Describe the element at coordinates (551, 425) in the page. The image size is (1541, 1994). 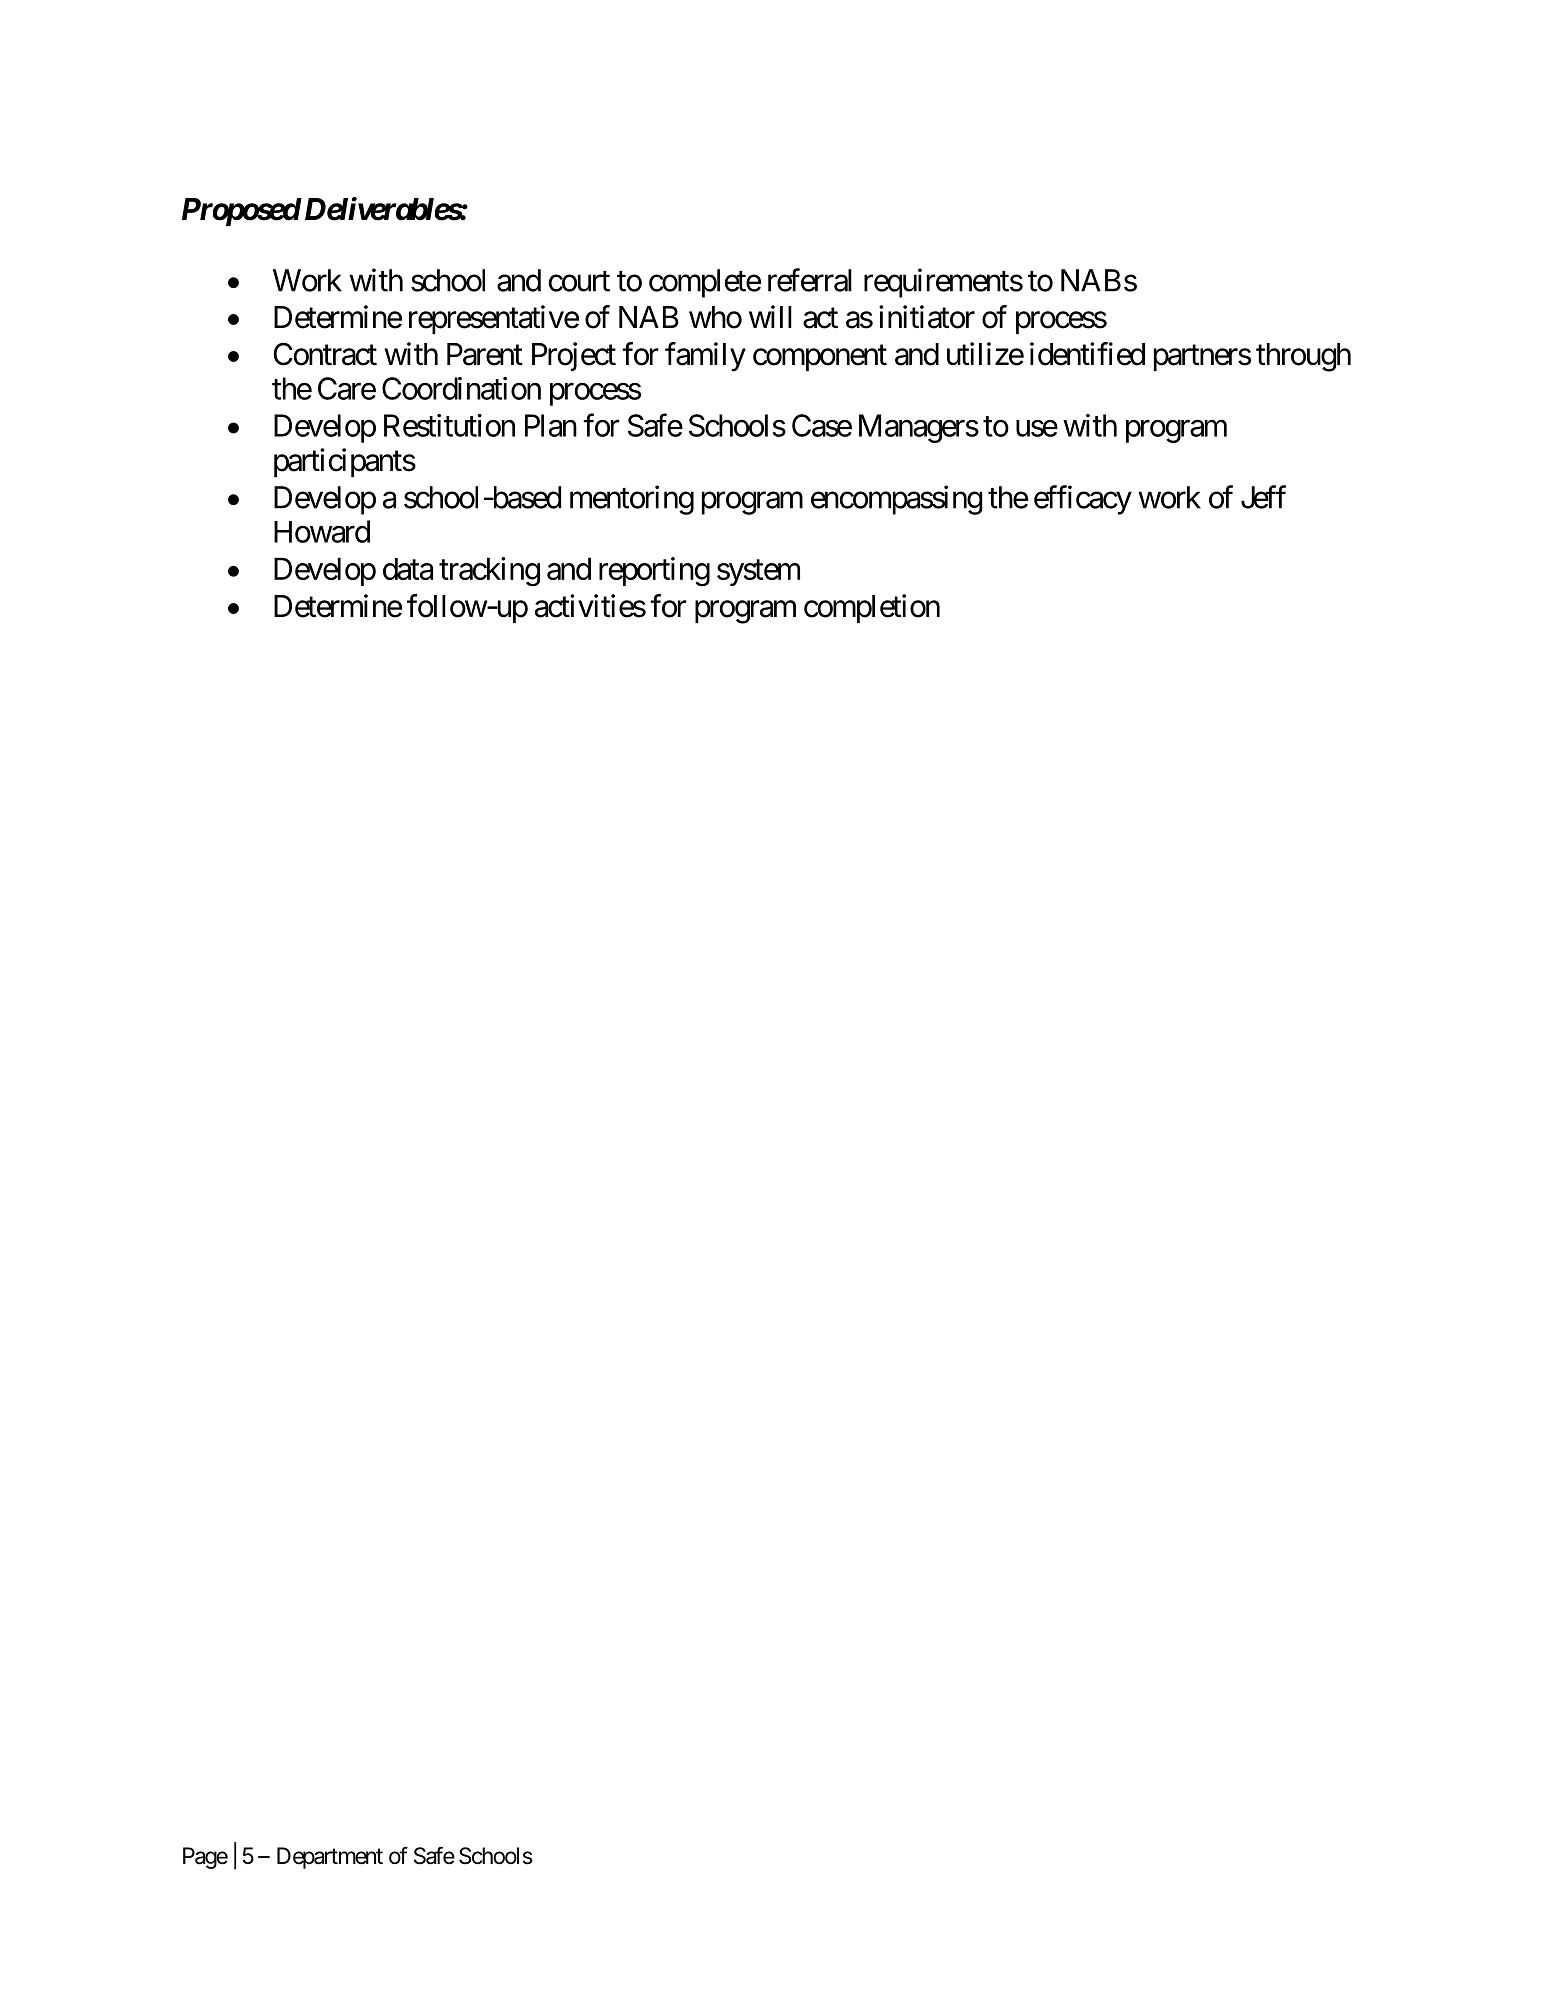
I see `Plan` at that location.
